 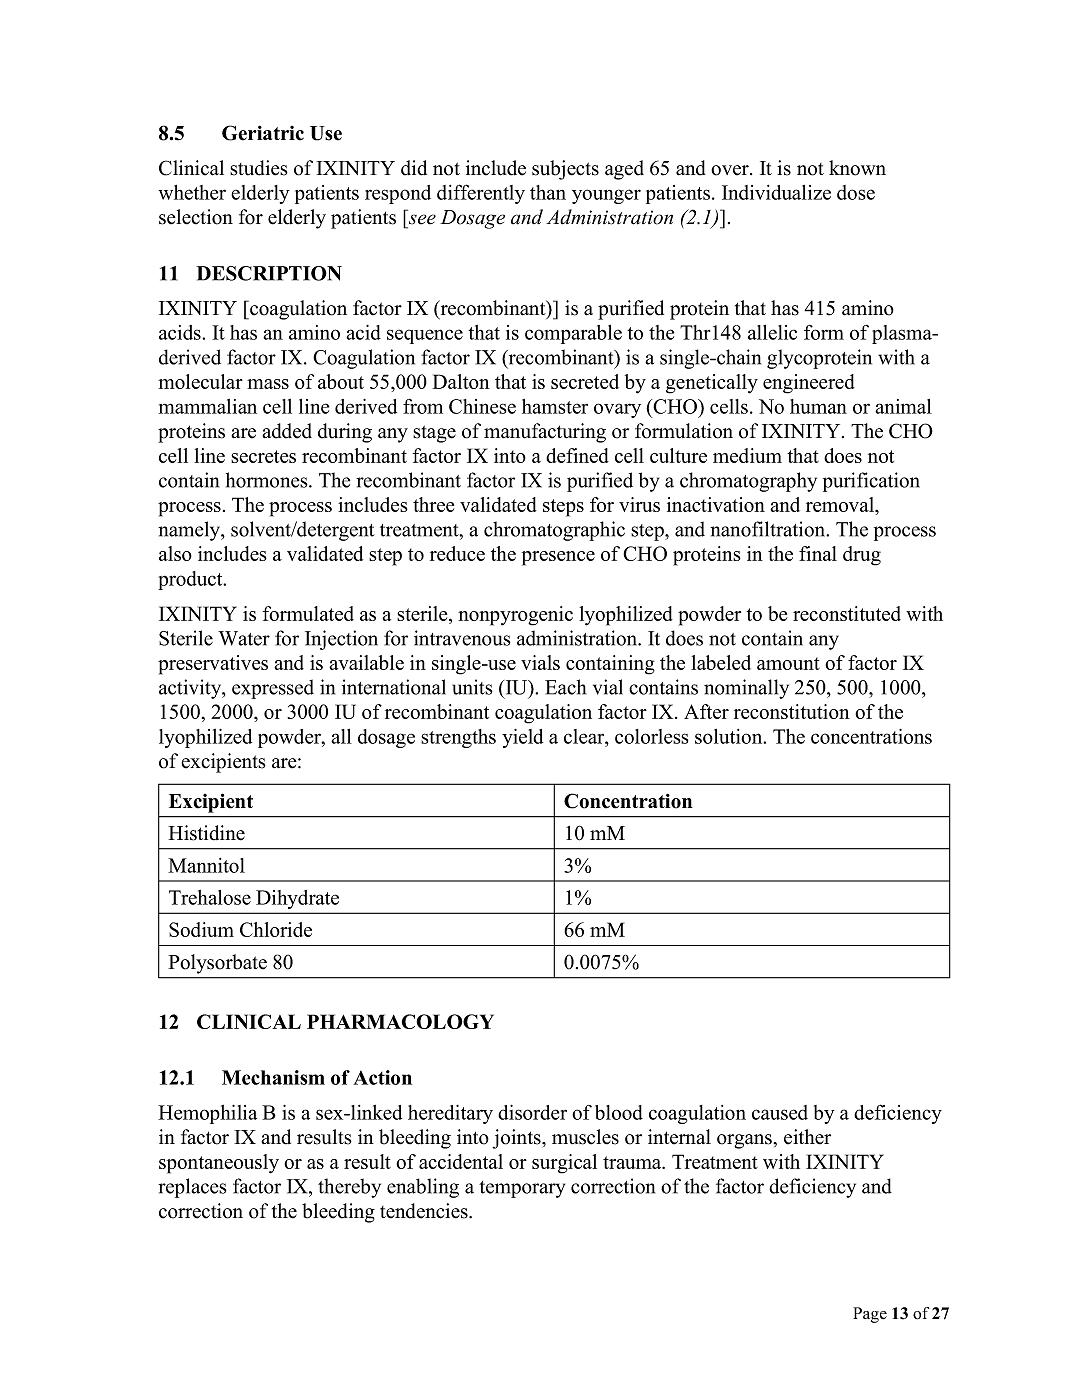 What do you see at coordinates (522, 738) in the page?
I see `yield` at bounding box center [522, 738].
